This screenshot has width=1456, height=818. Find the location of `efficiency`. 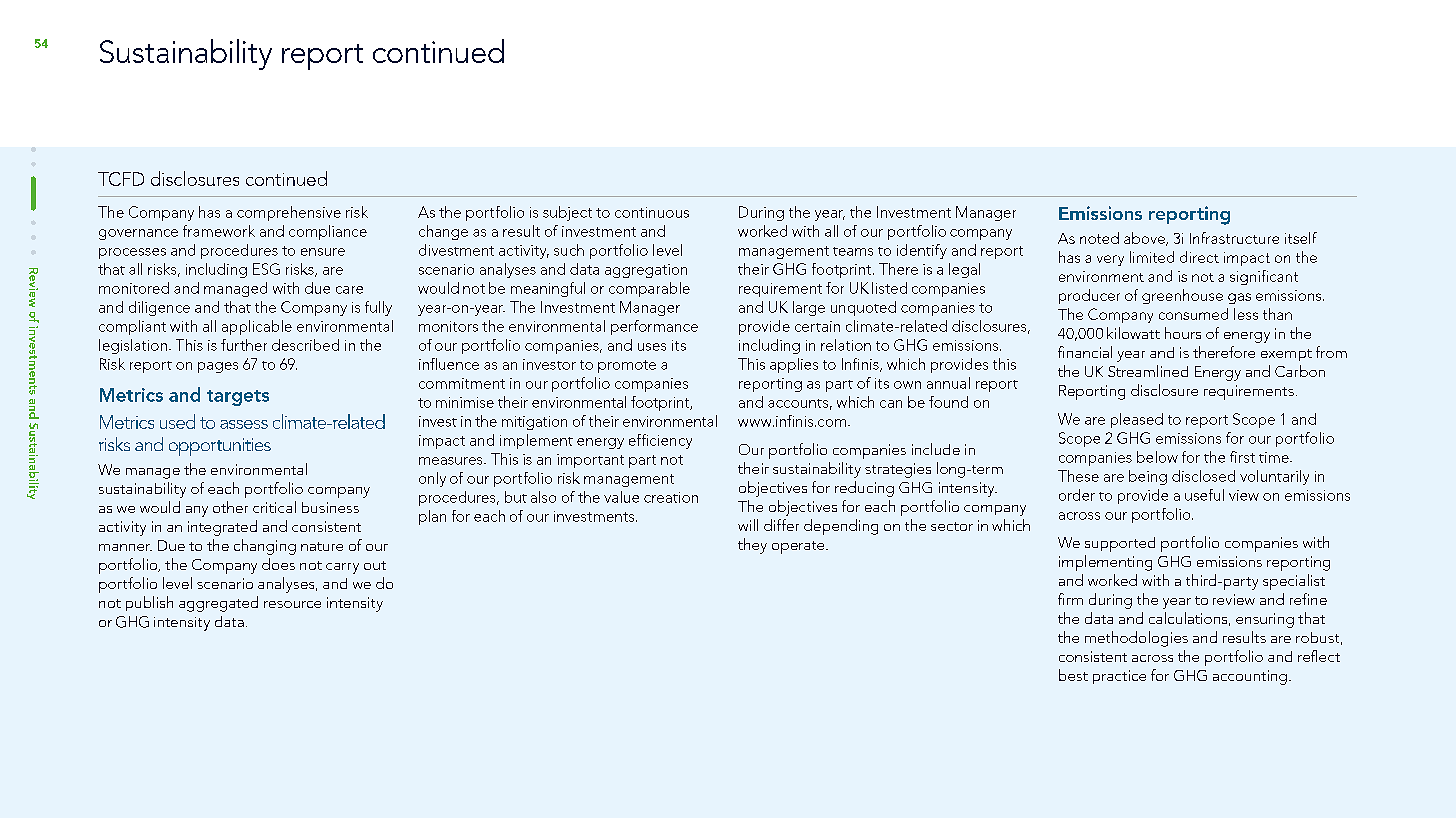

efficiency is located at coordinates (660, 441).
